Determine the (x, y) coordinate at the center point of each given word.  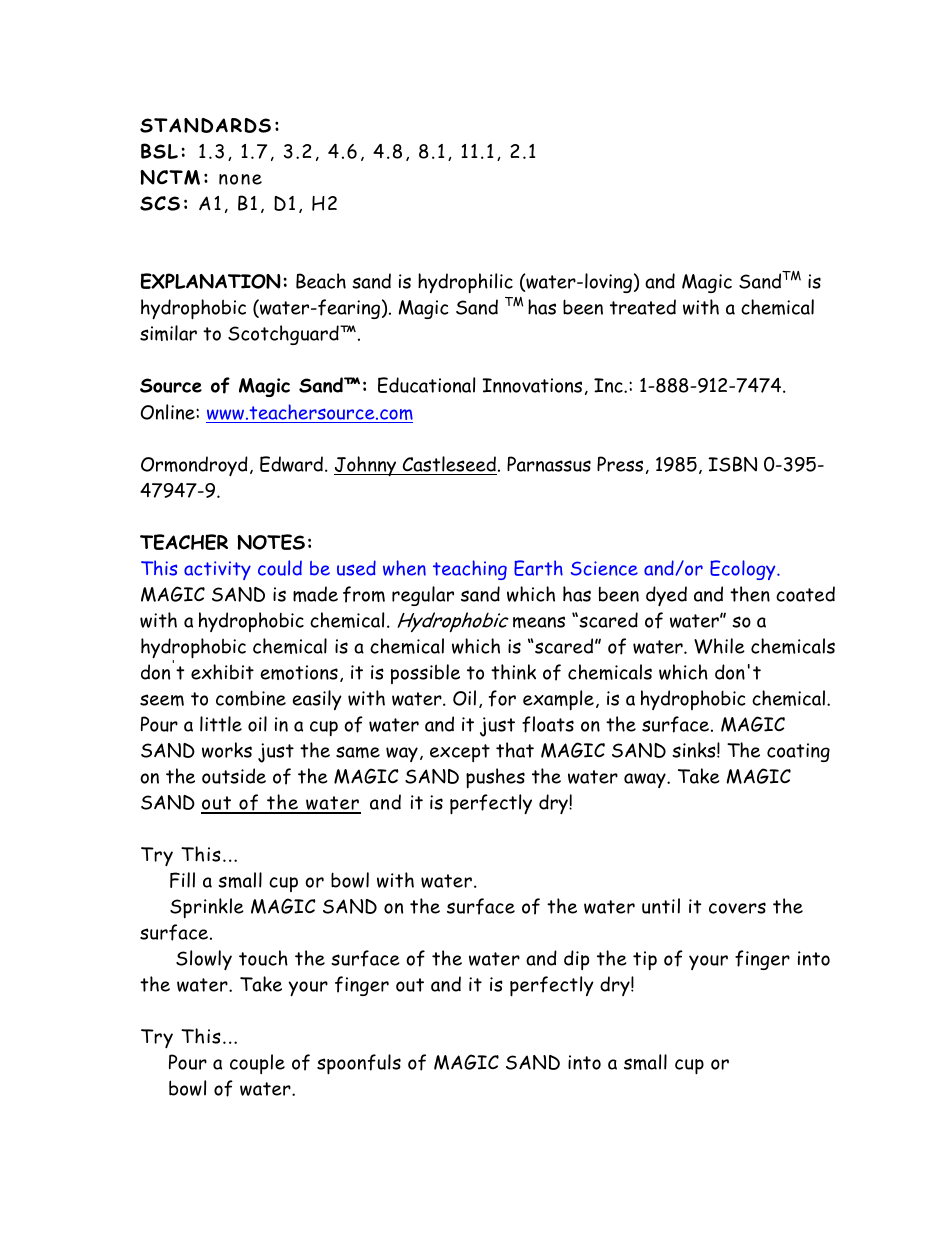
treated (643, 307)
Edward (291, 464)
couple (257, 1064)
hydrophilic (465, 283)
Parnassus (549, 464)
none (240, 179)
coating (798, 752)
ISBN (732, 464)
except (460, 753)
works (227, 750)
